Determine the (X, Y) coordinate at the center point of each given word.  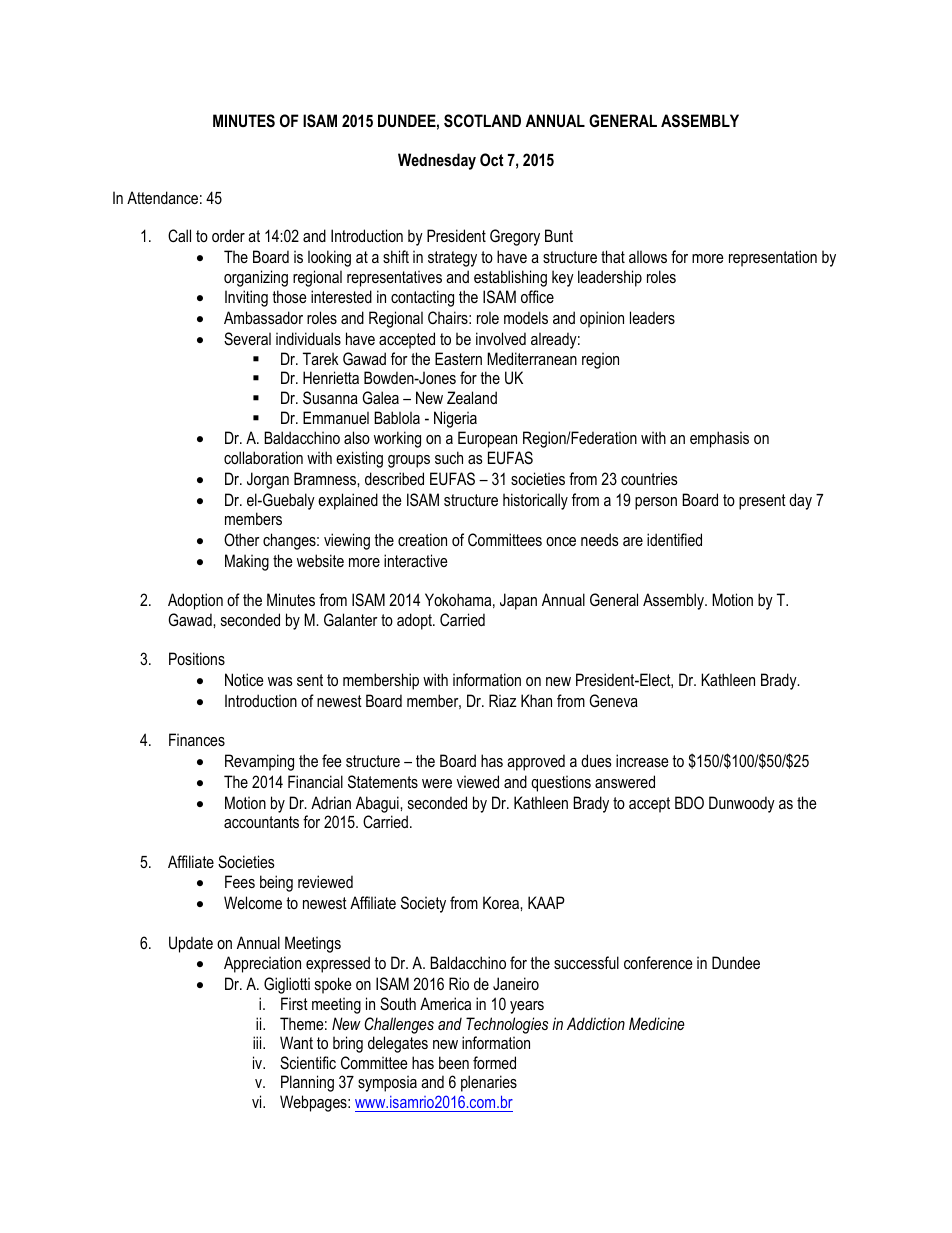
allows (648, 256)
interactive (416, 560)
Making (247, 562)
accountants (261, 822)
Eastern (458, 358)
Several (247, 339)
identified (674, 539)
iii (258, 1042)
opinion (602, 319)
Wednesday (437, 161)
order (228, 235)
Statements (383, 781)
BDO (689, 802)
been (454, 1062)
